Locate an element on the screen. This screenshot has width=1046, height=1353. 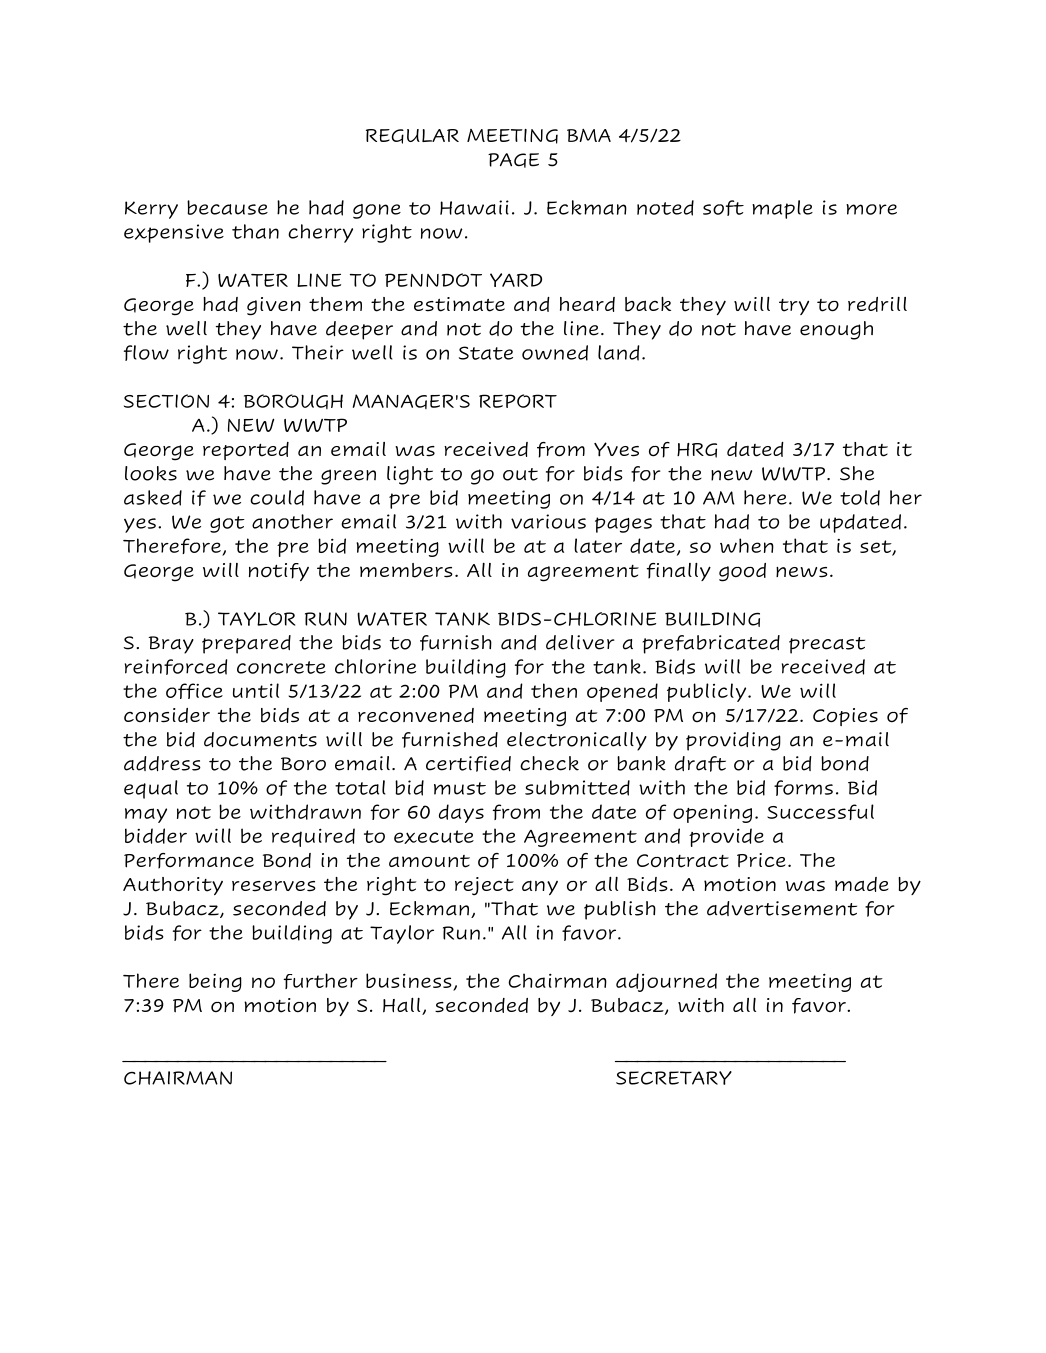
maple is located at coordinates (782, 209).
